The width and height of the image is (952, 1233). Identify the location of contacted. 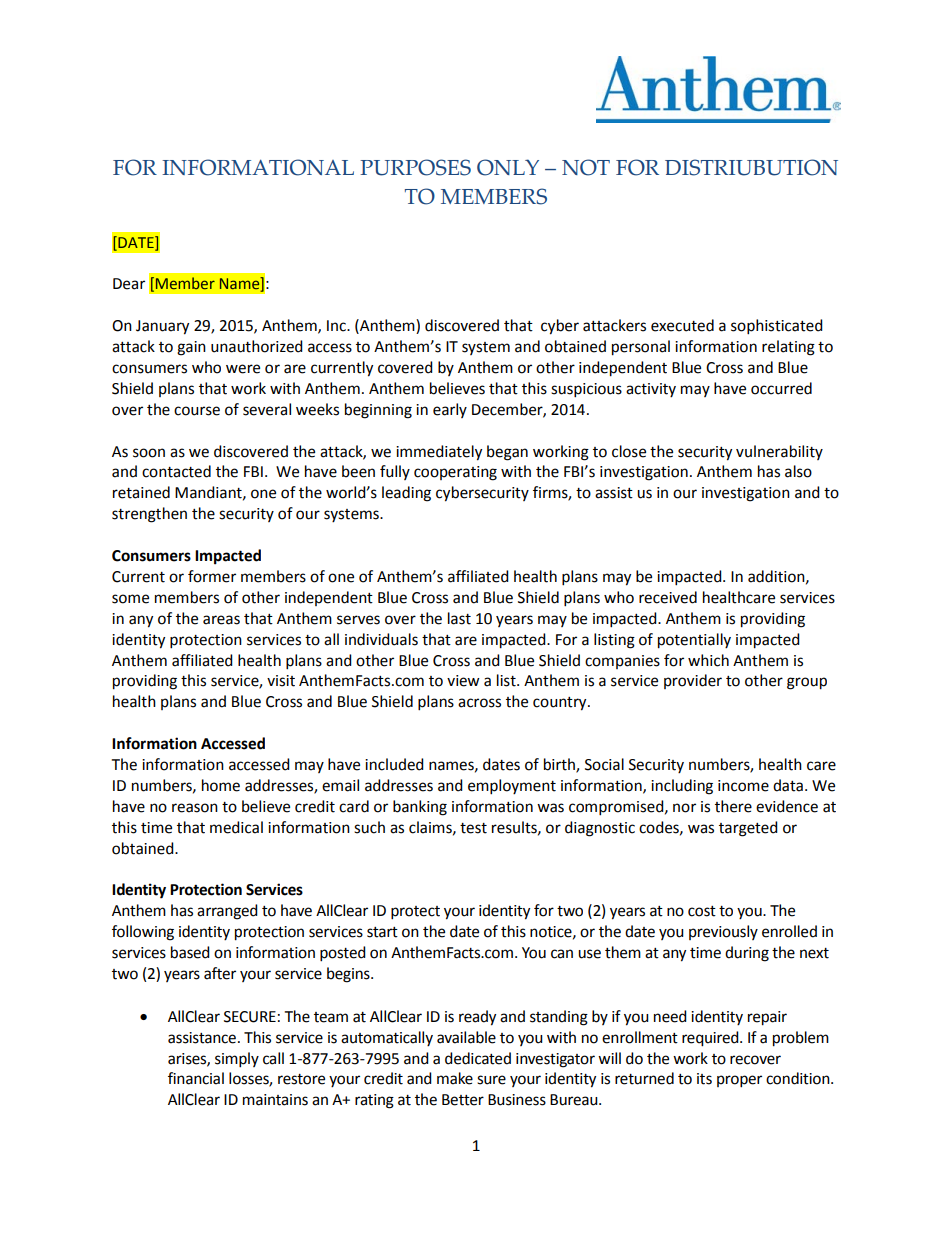
(176, 471).
